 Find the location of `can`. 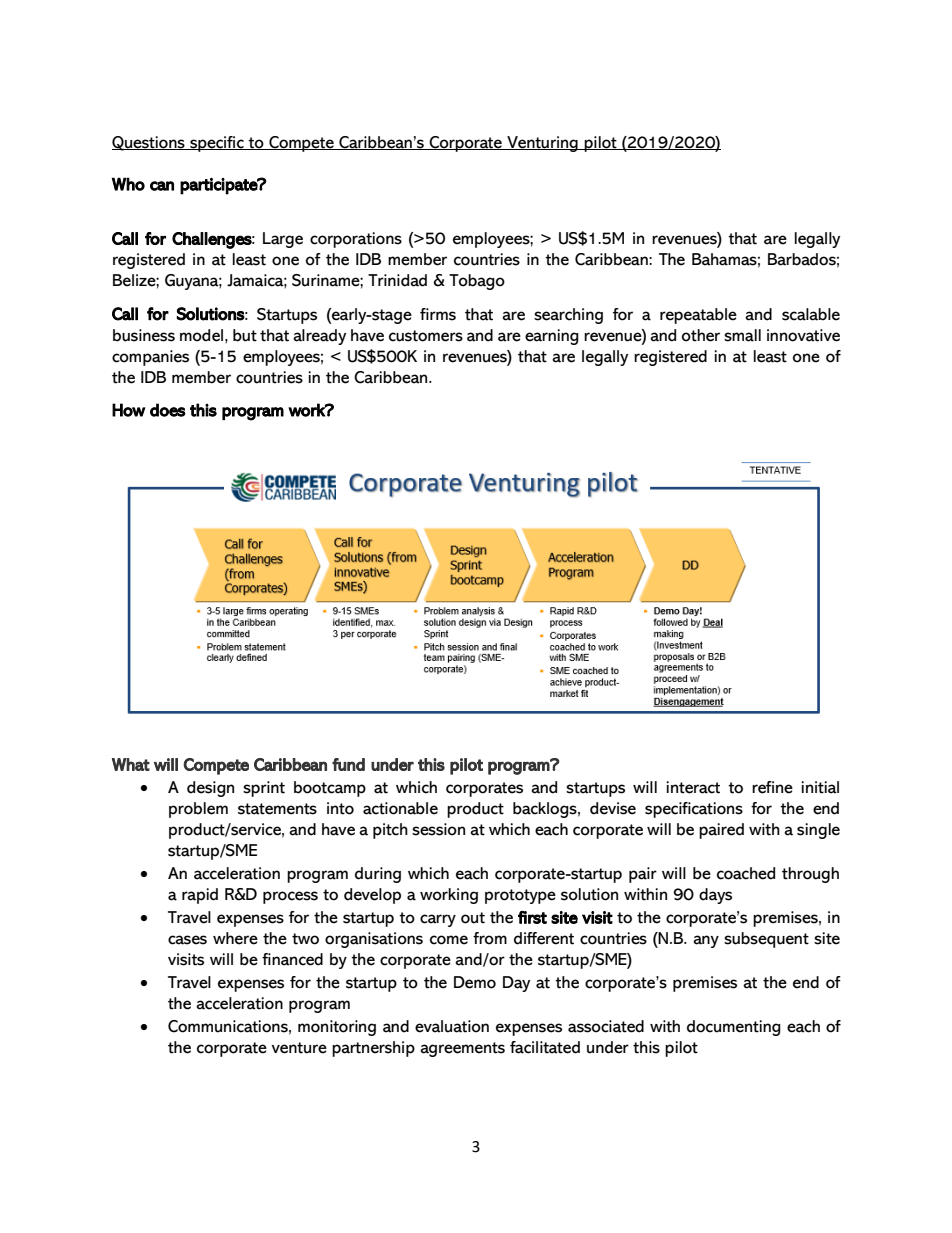

can is located at coordinates (162, 186).
